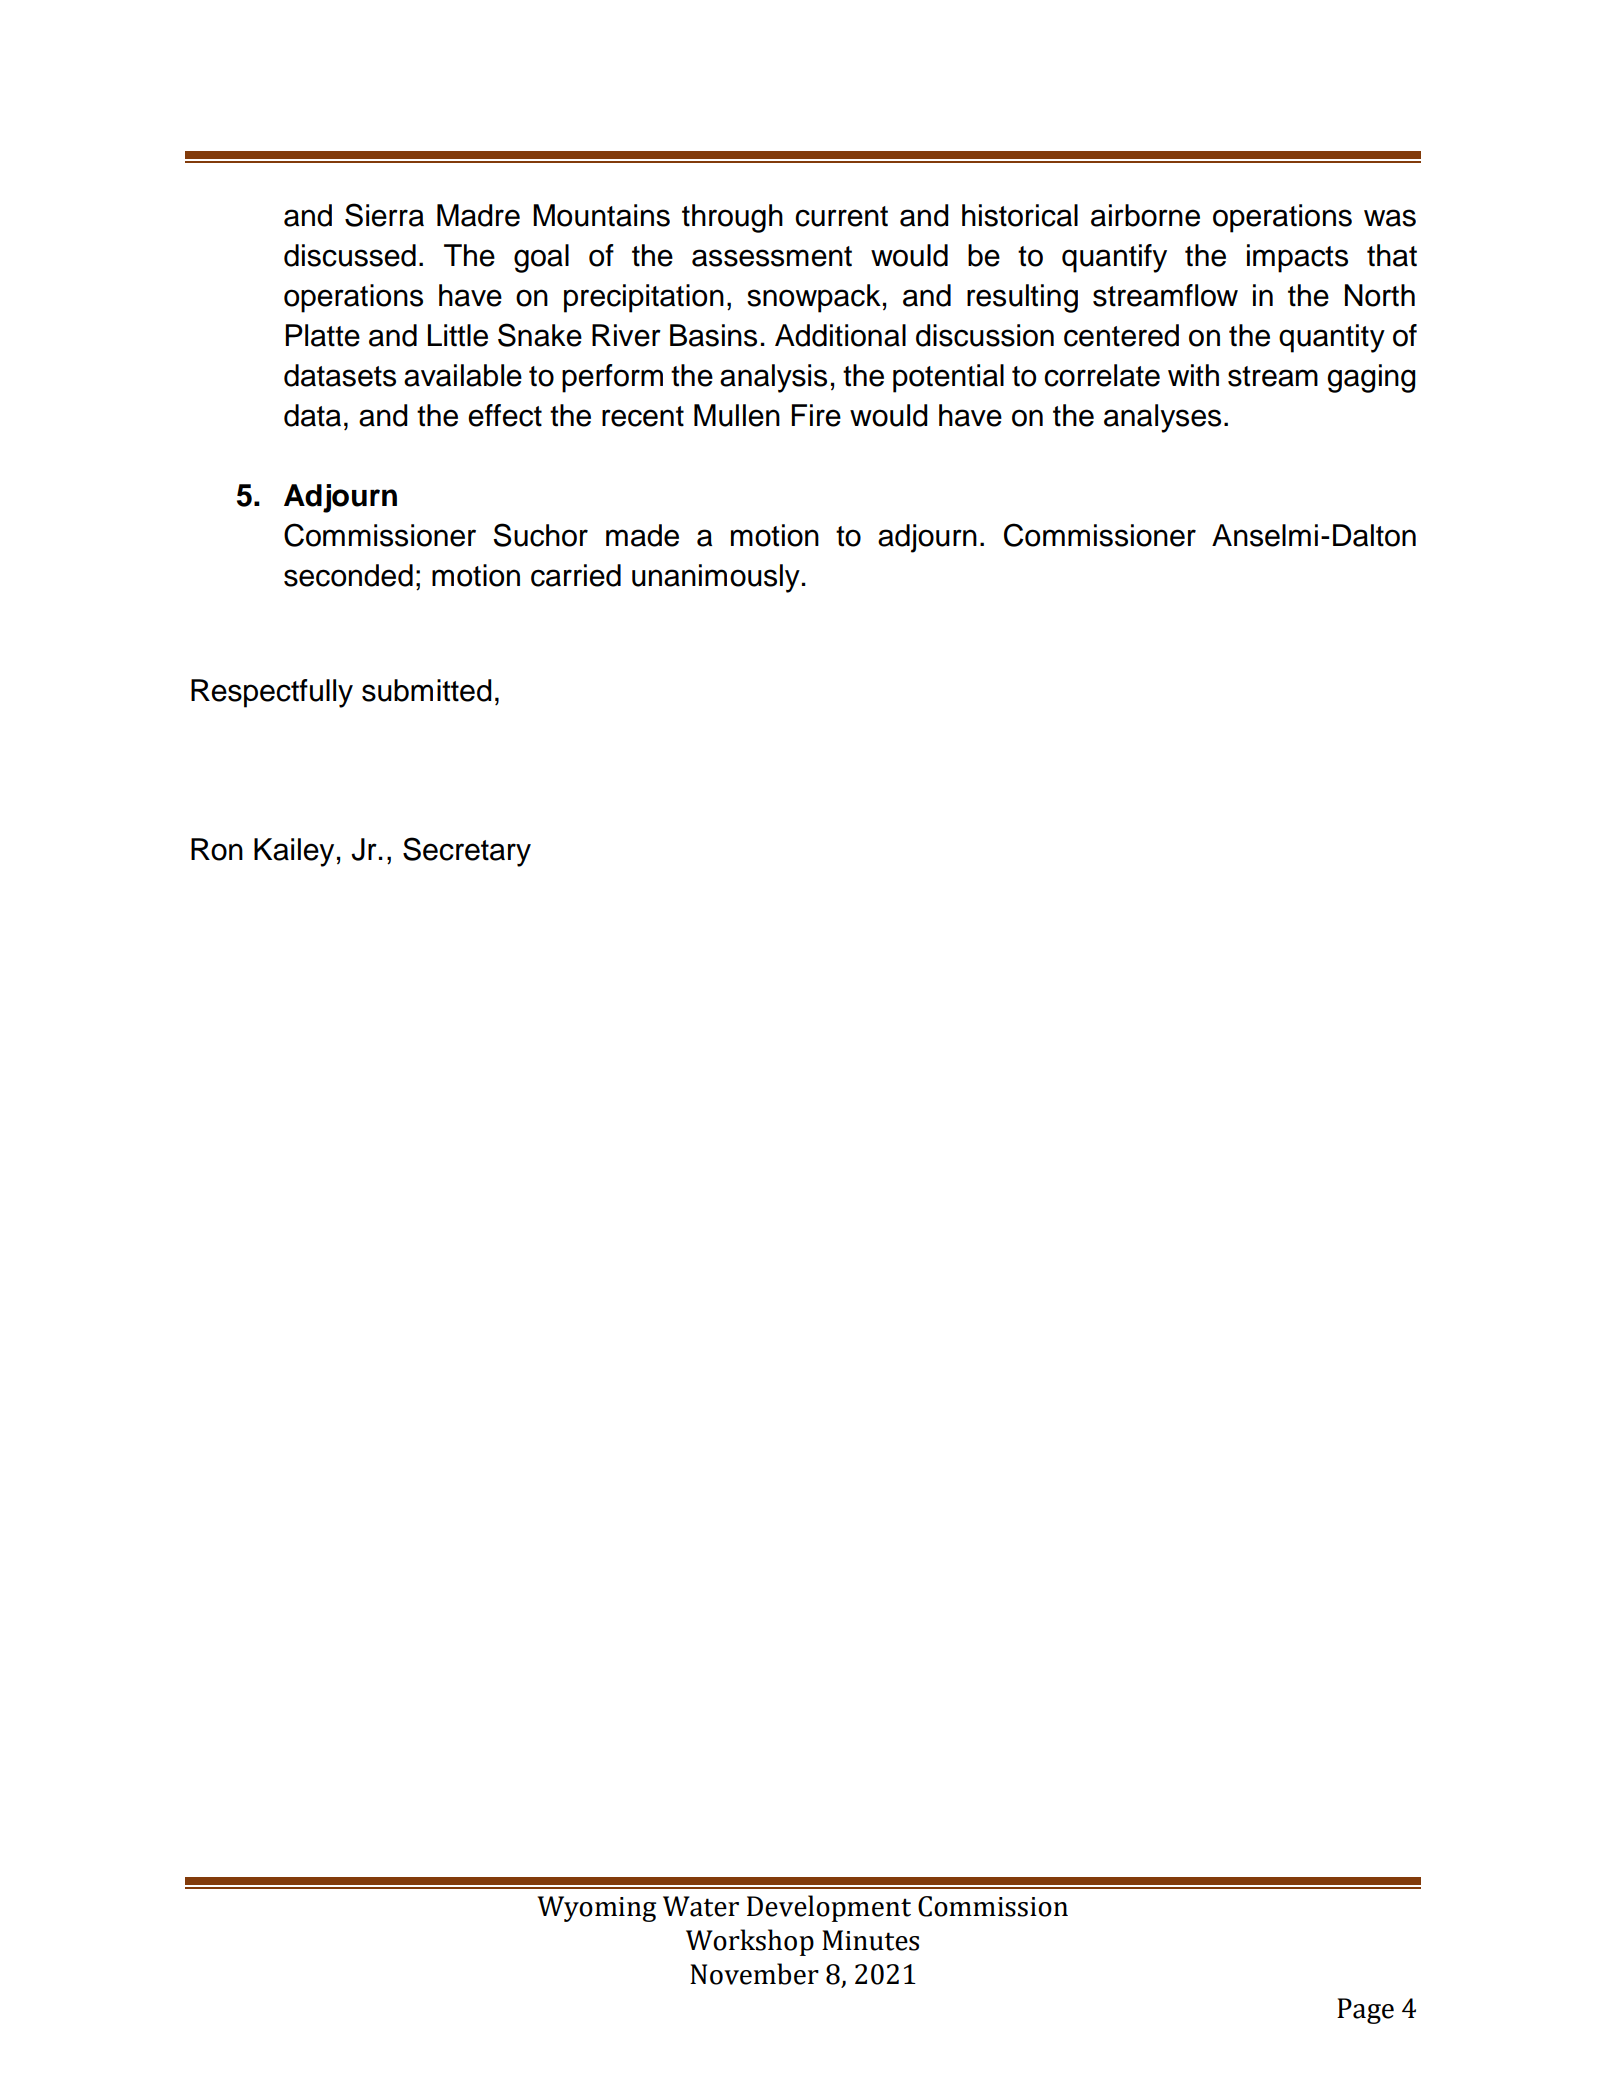 The height and width of the screenshot is (2078, 1606). What do you see at coordinates (1297, 258) in the screenshot?
I see `impacts` at bounding box center [1297, 258].
